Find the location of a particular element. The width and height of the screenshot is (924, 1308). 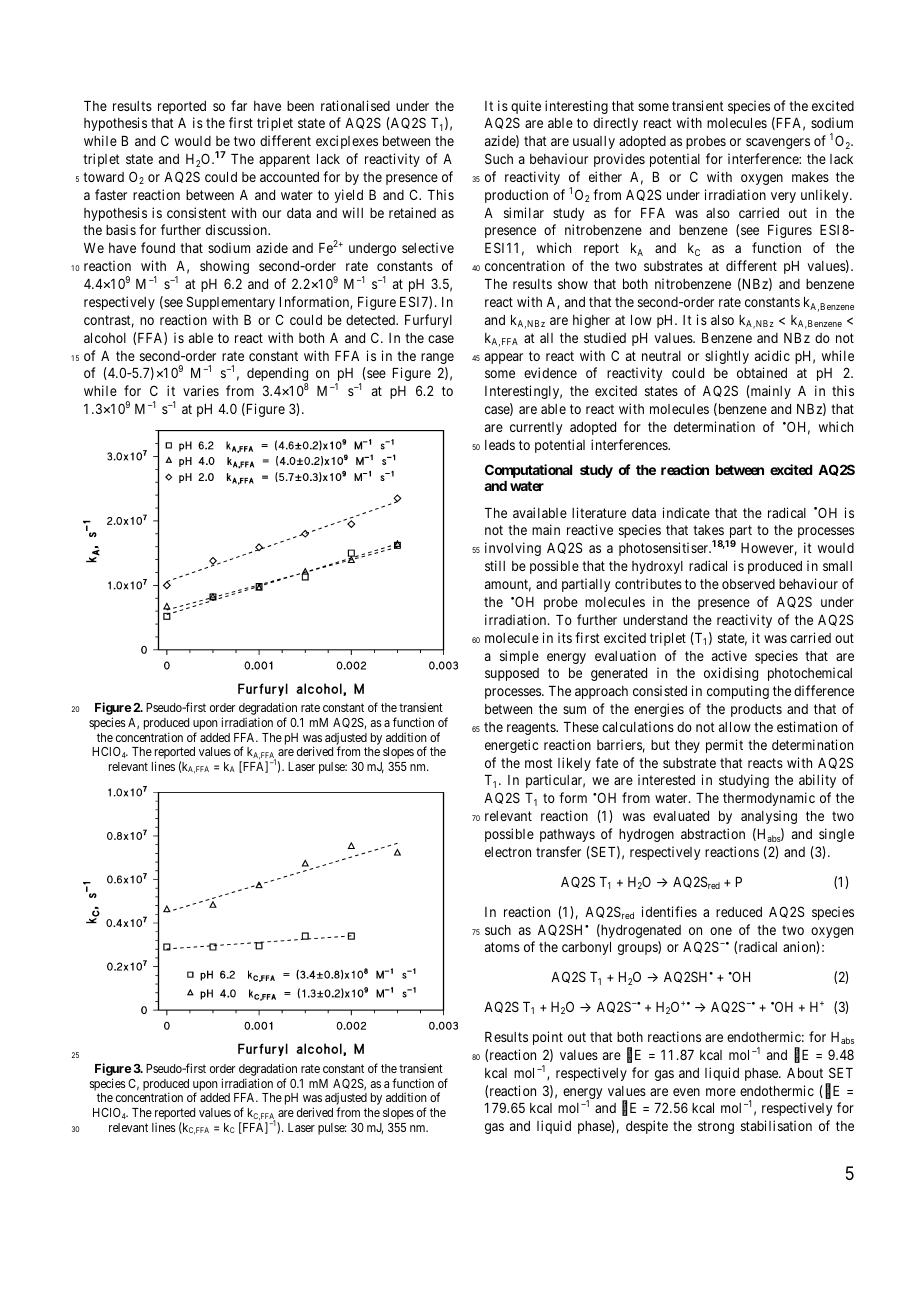

despite is located at coordinates (647, 1127).
